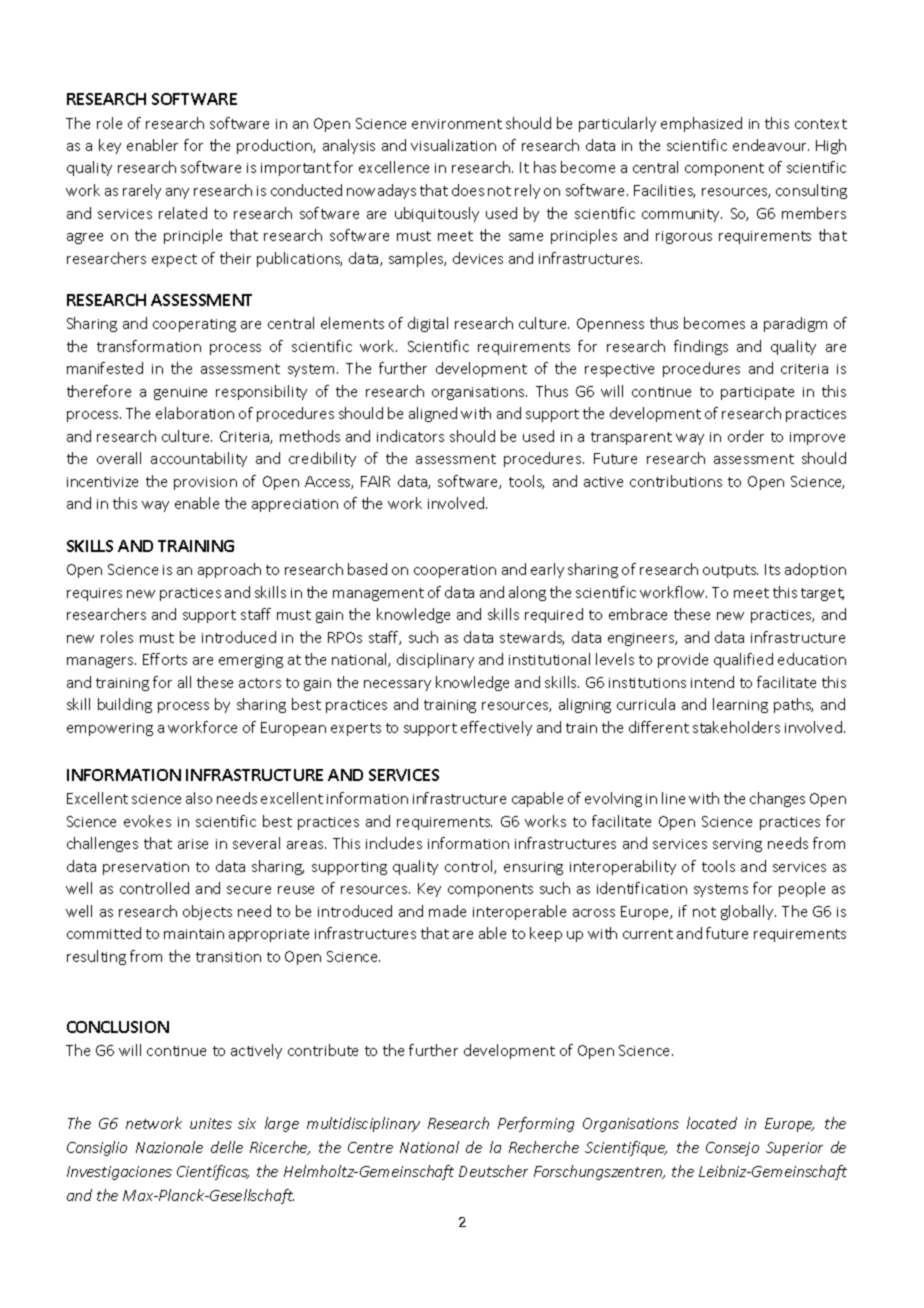 This screenshot has width=924, height=1308. I want to click on stewards, so click(532, 638).
